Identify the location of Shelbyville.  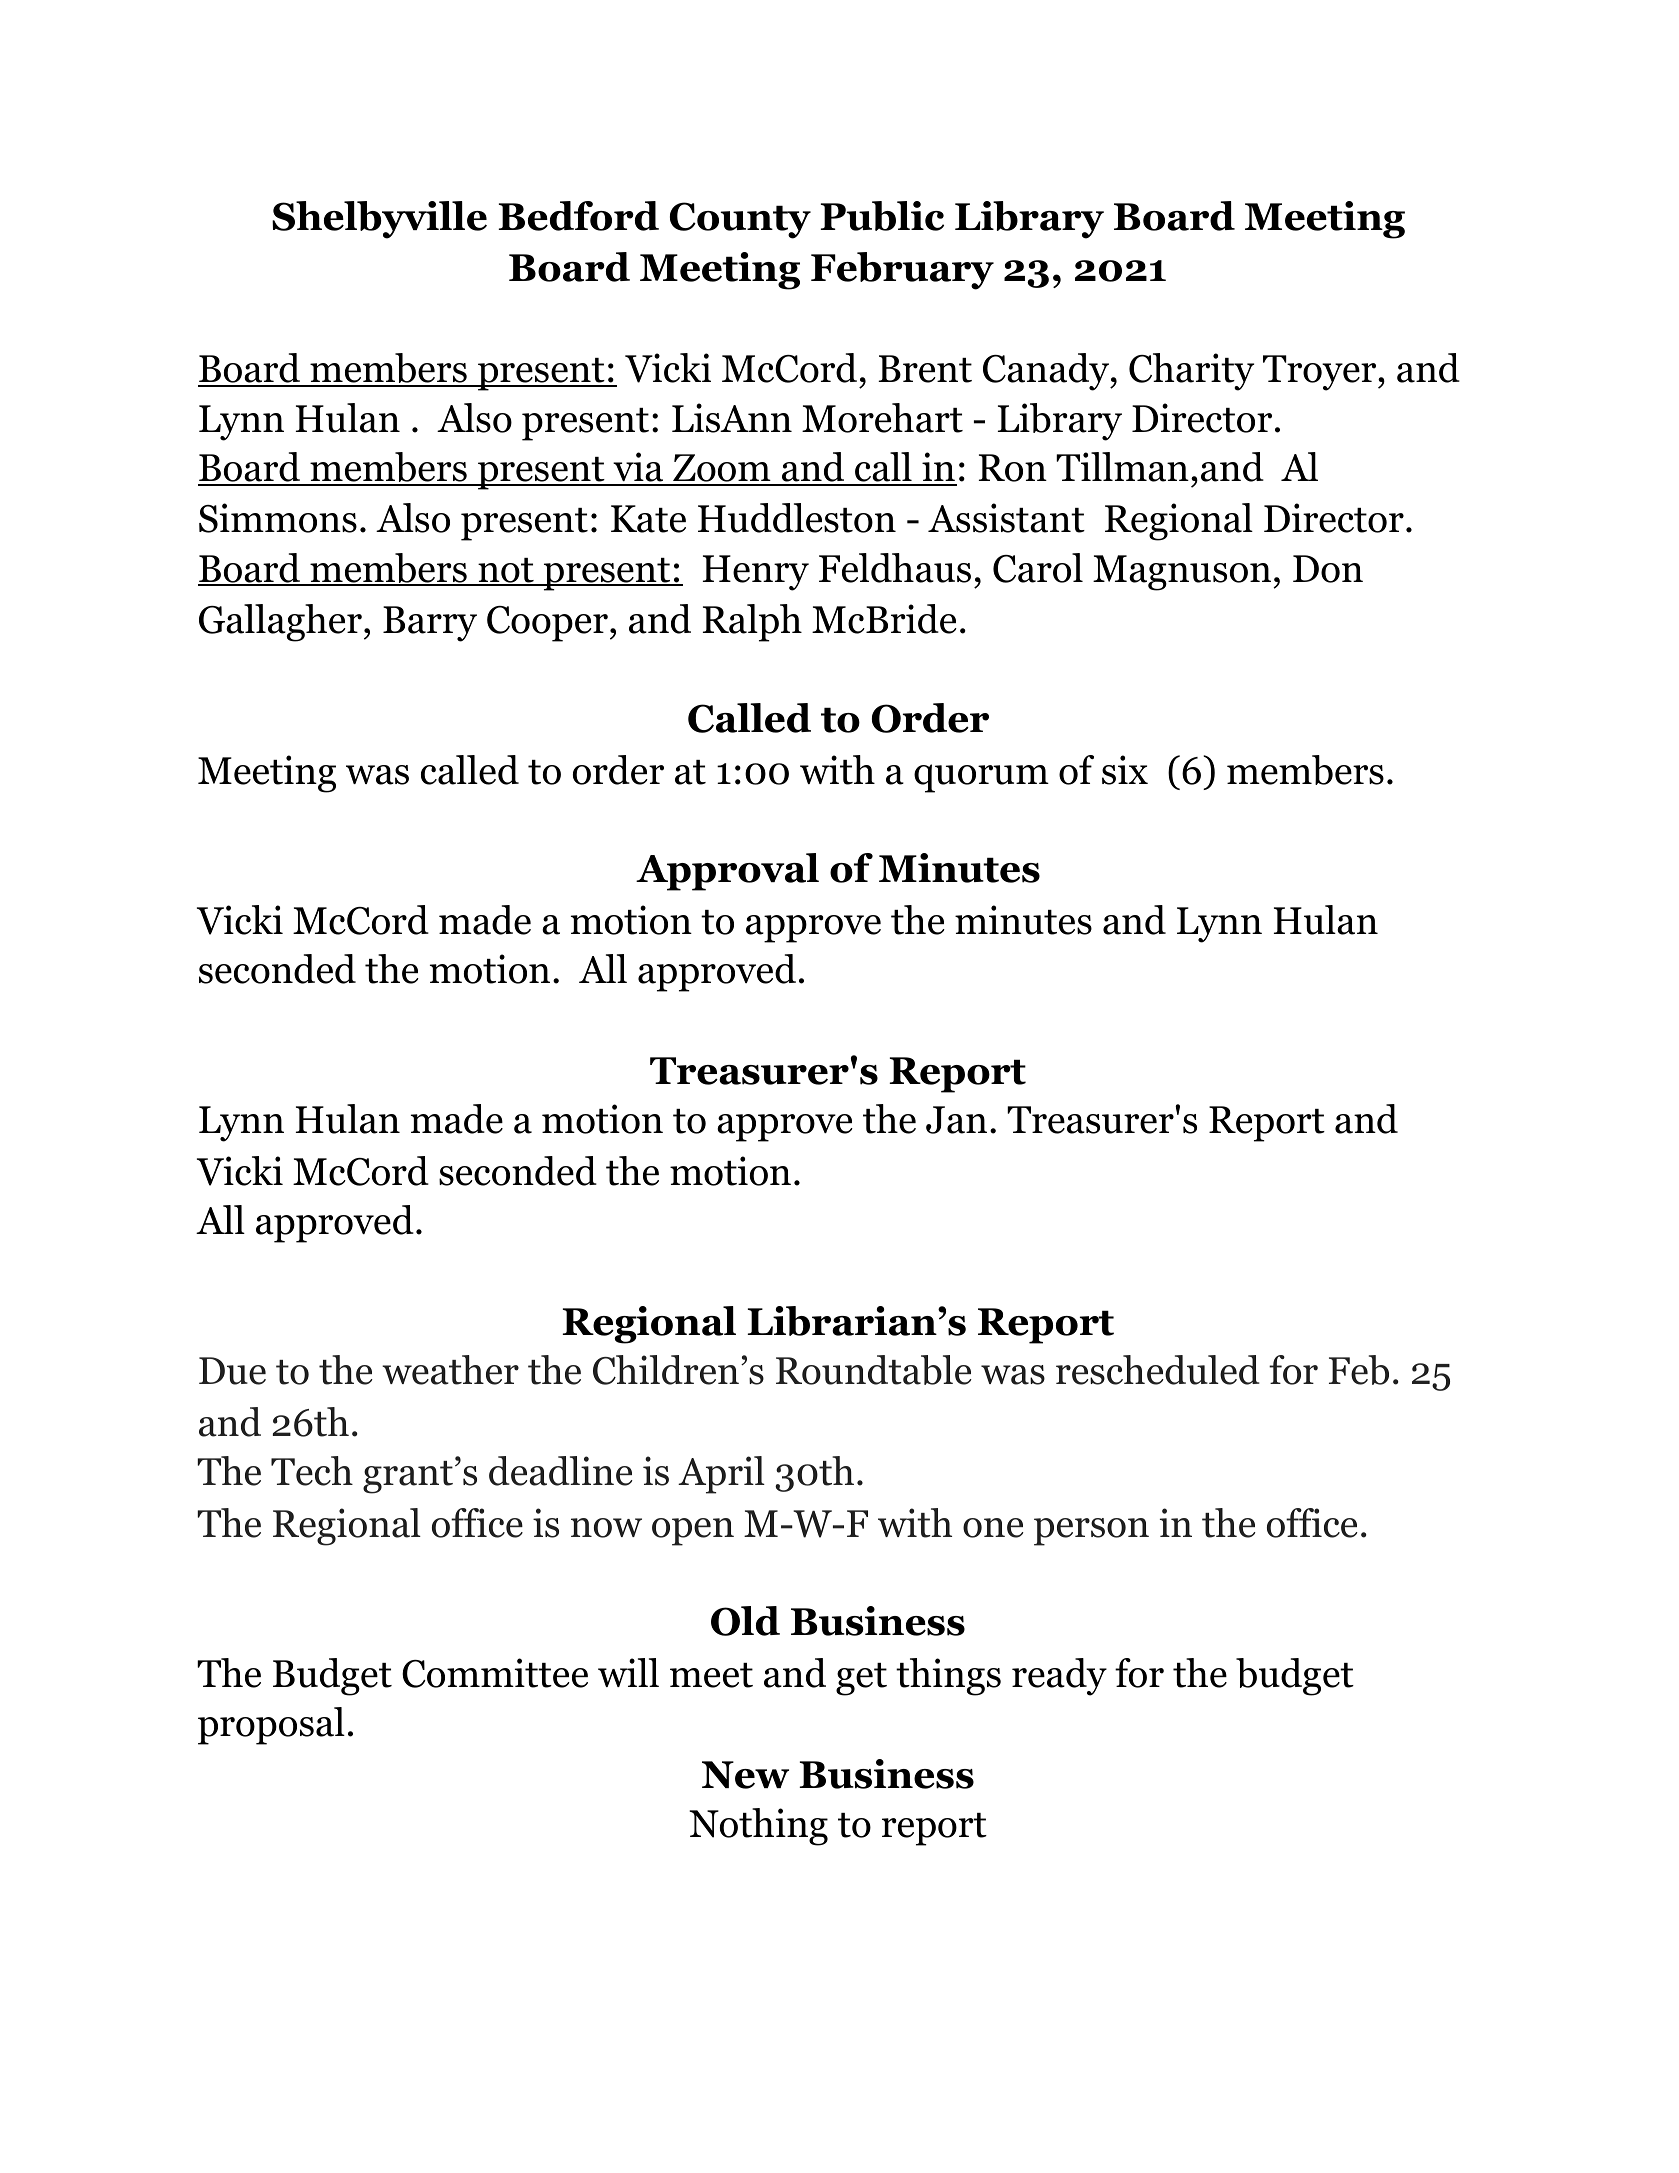
(379, 220).
